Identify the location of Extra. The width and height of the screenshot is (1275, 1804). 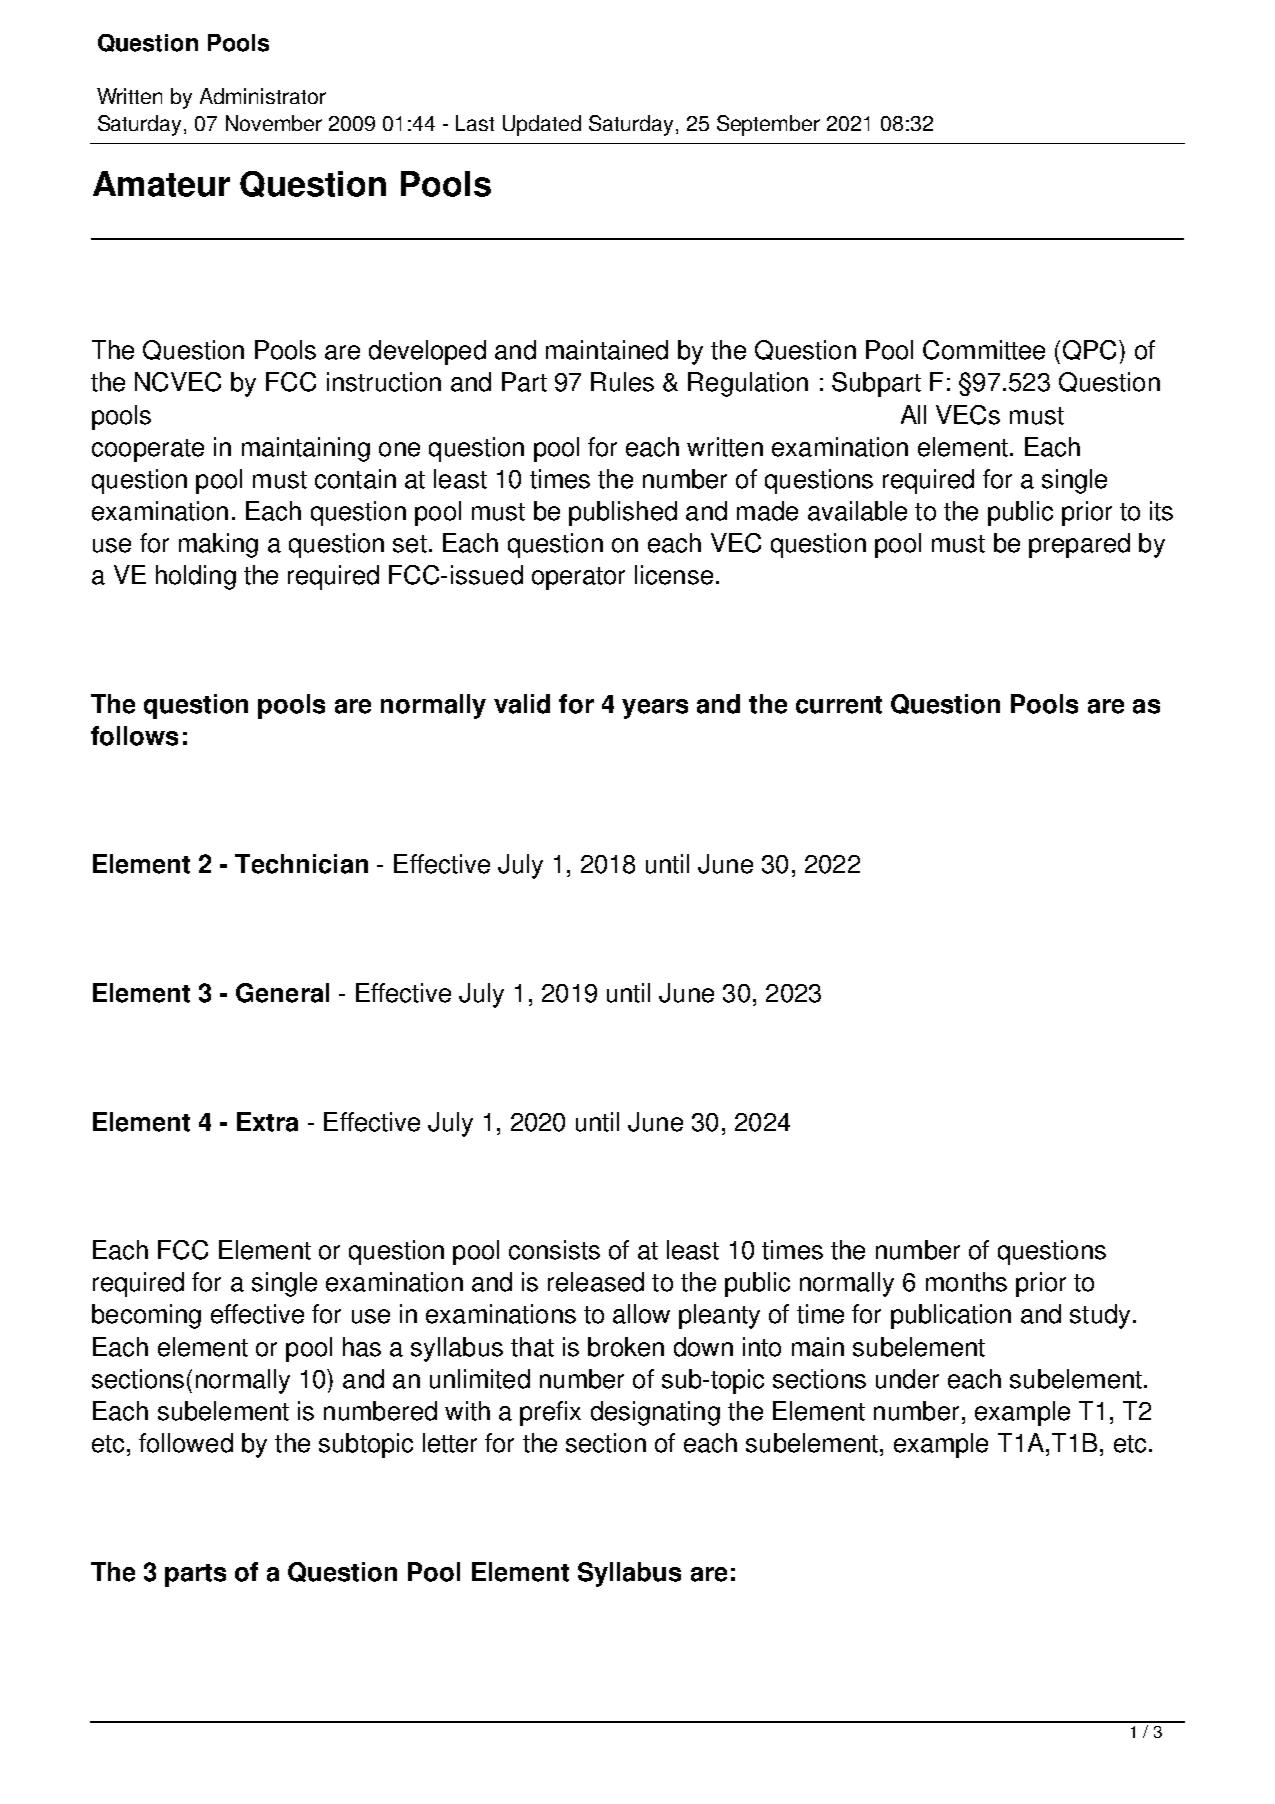
(267, 1122).
